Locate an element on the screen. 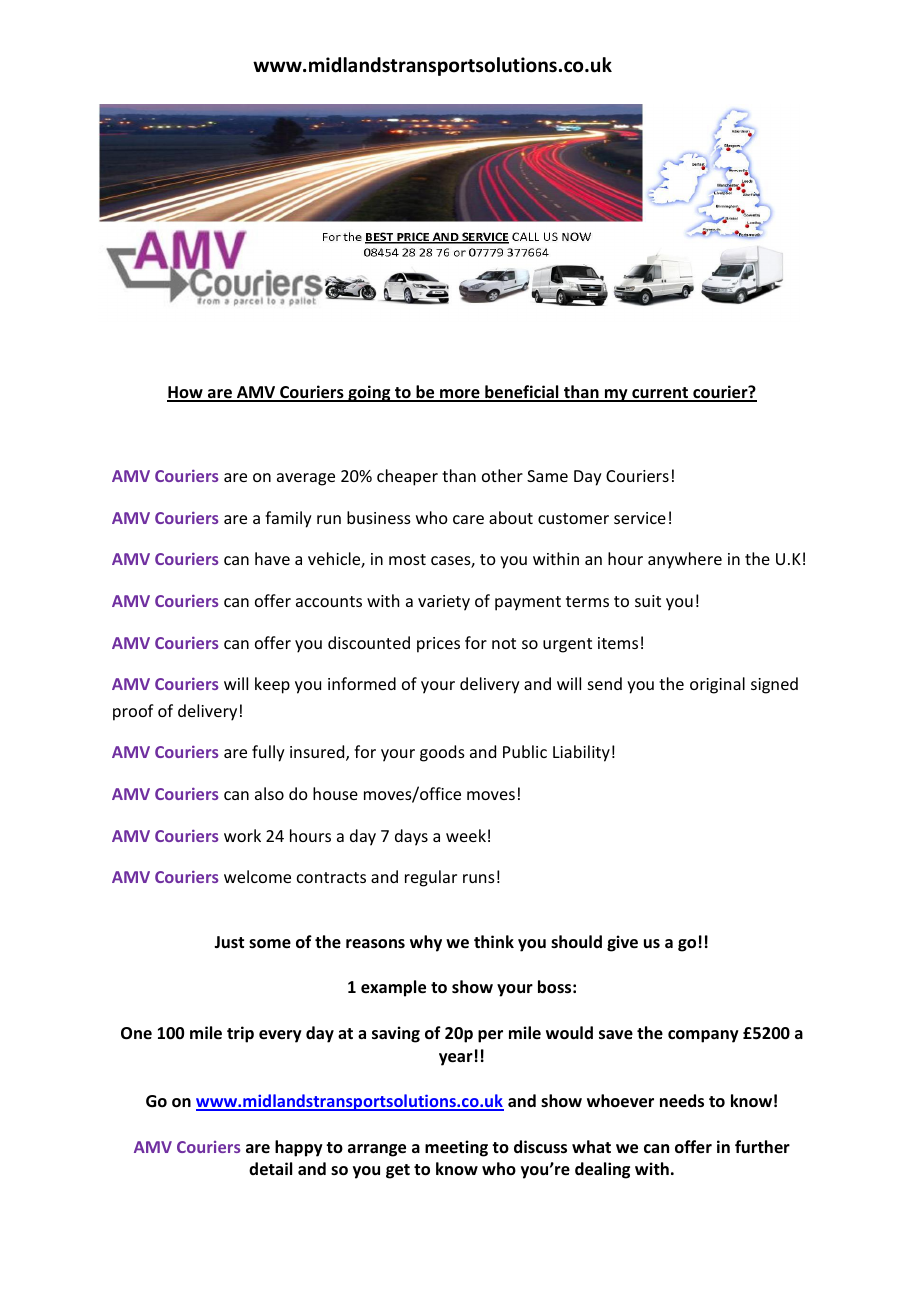 The width and height of the screenshot is (924, 1308). detail is located at coordinates (270, 1169).
